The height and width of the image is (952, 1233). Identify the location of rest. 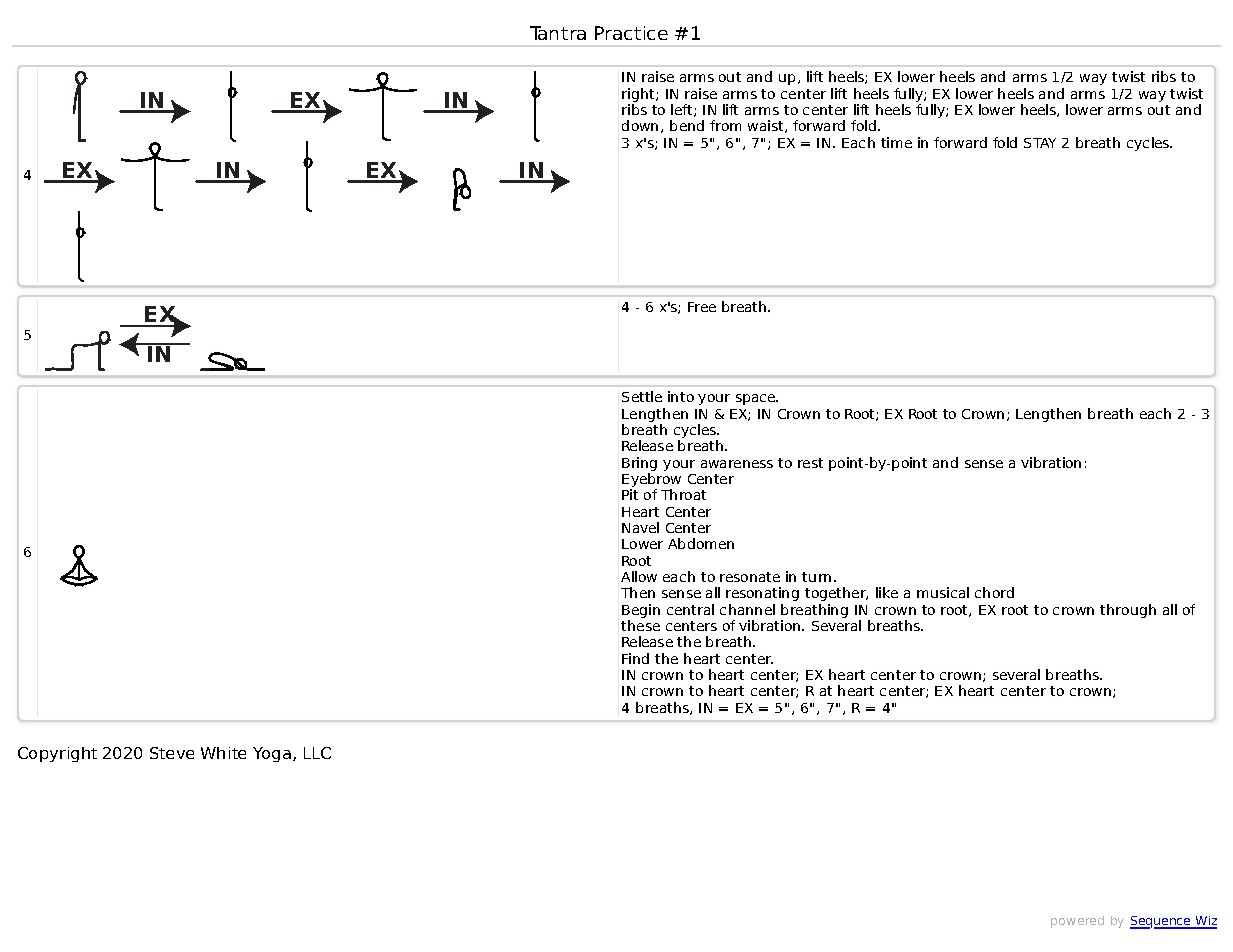
(810, 463).
